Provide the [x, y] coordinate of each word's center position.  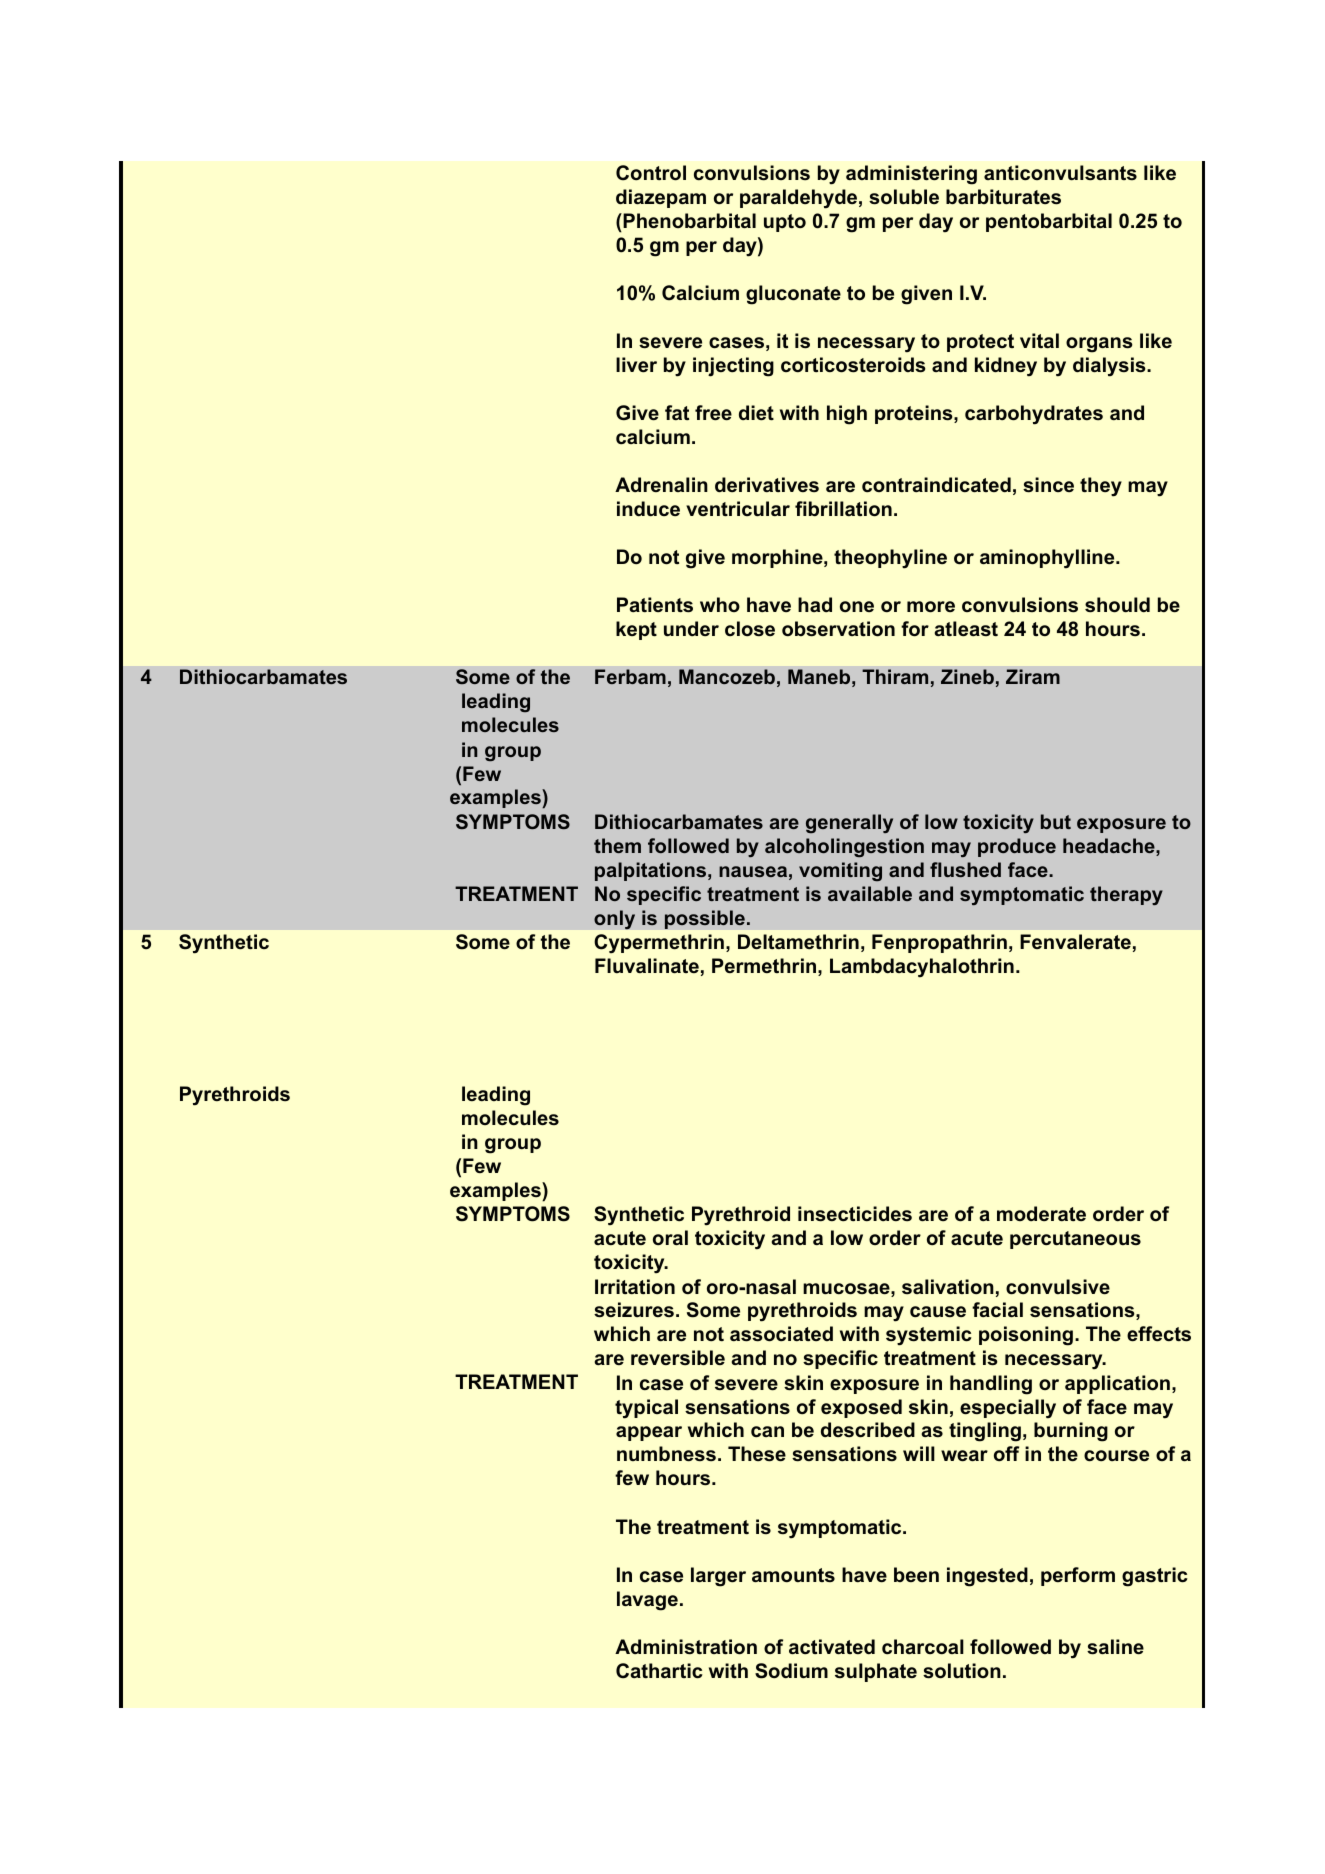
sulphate [876, 1672]
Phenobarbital [688, 221]
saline [1115, 1647]
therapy [1126, 895]
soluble [904, 197]
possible [705, 919]
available [870, 893]
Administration [686, 1647]
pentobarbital [1049, 222]
